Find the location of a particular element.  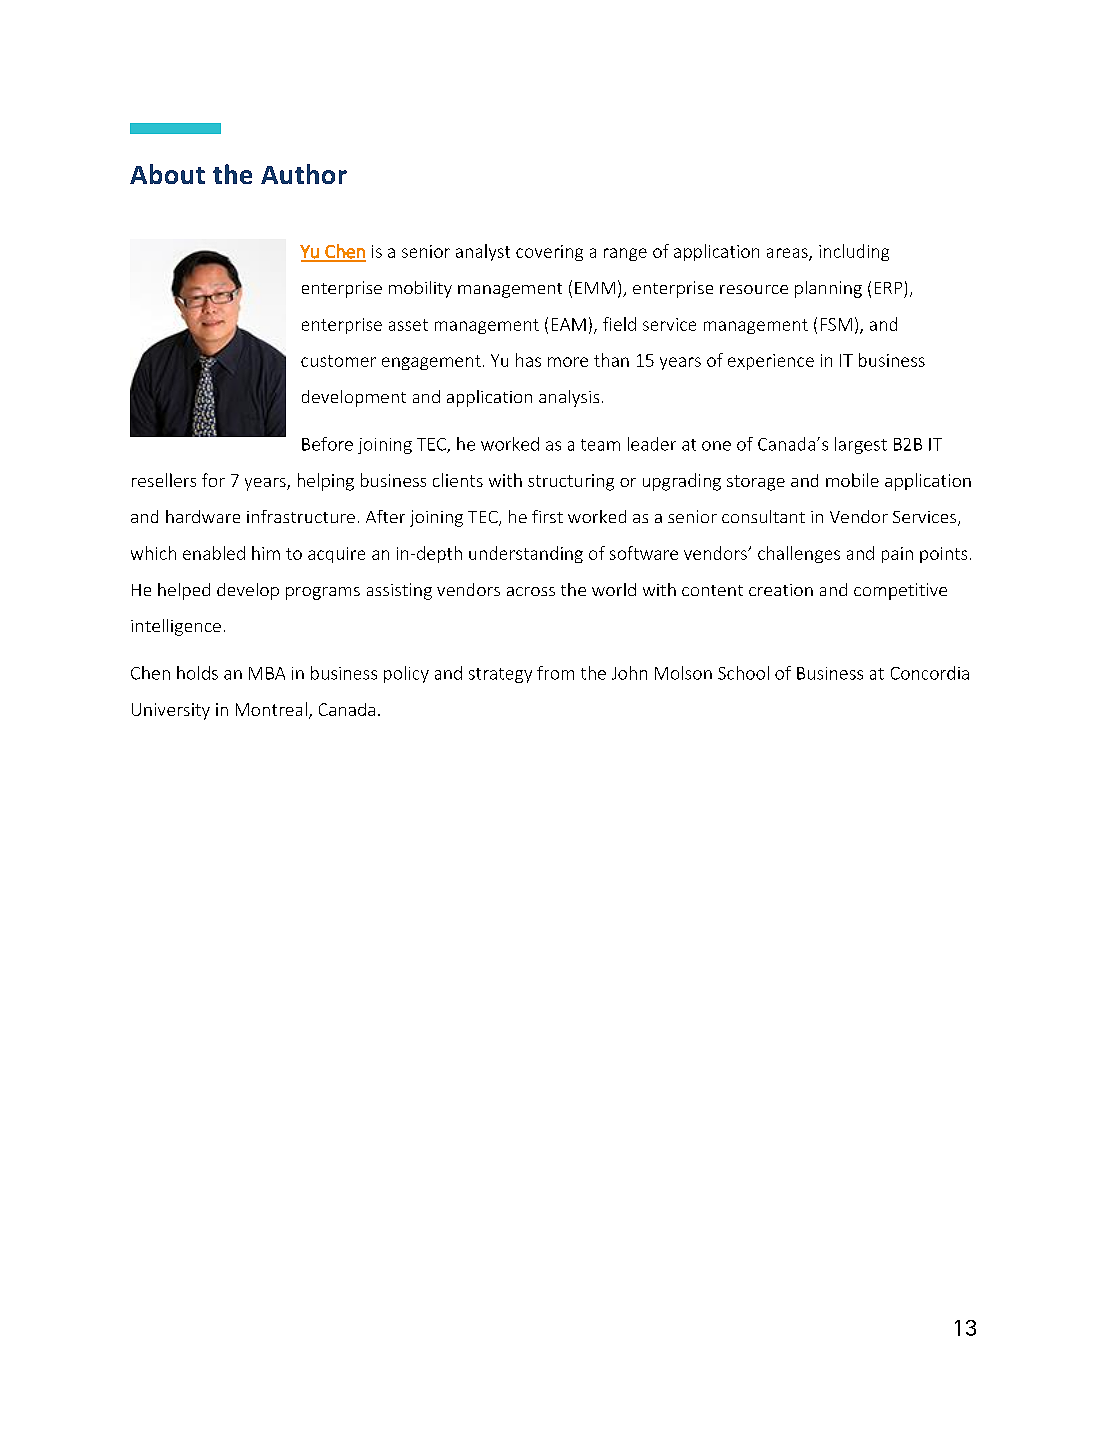

largest is located at coordinates (861, 445).
